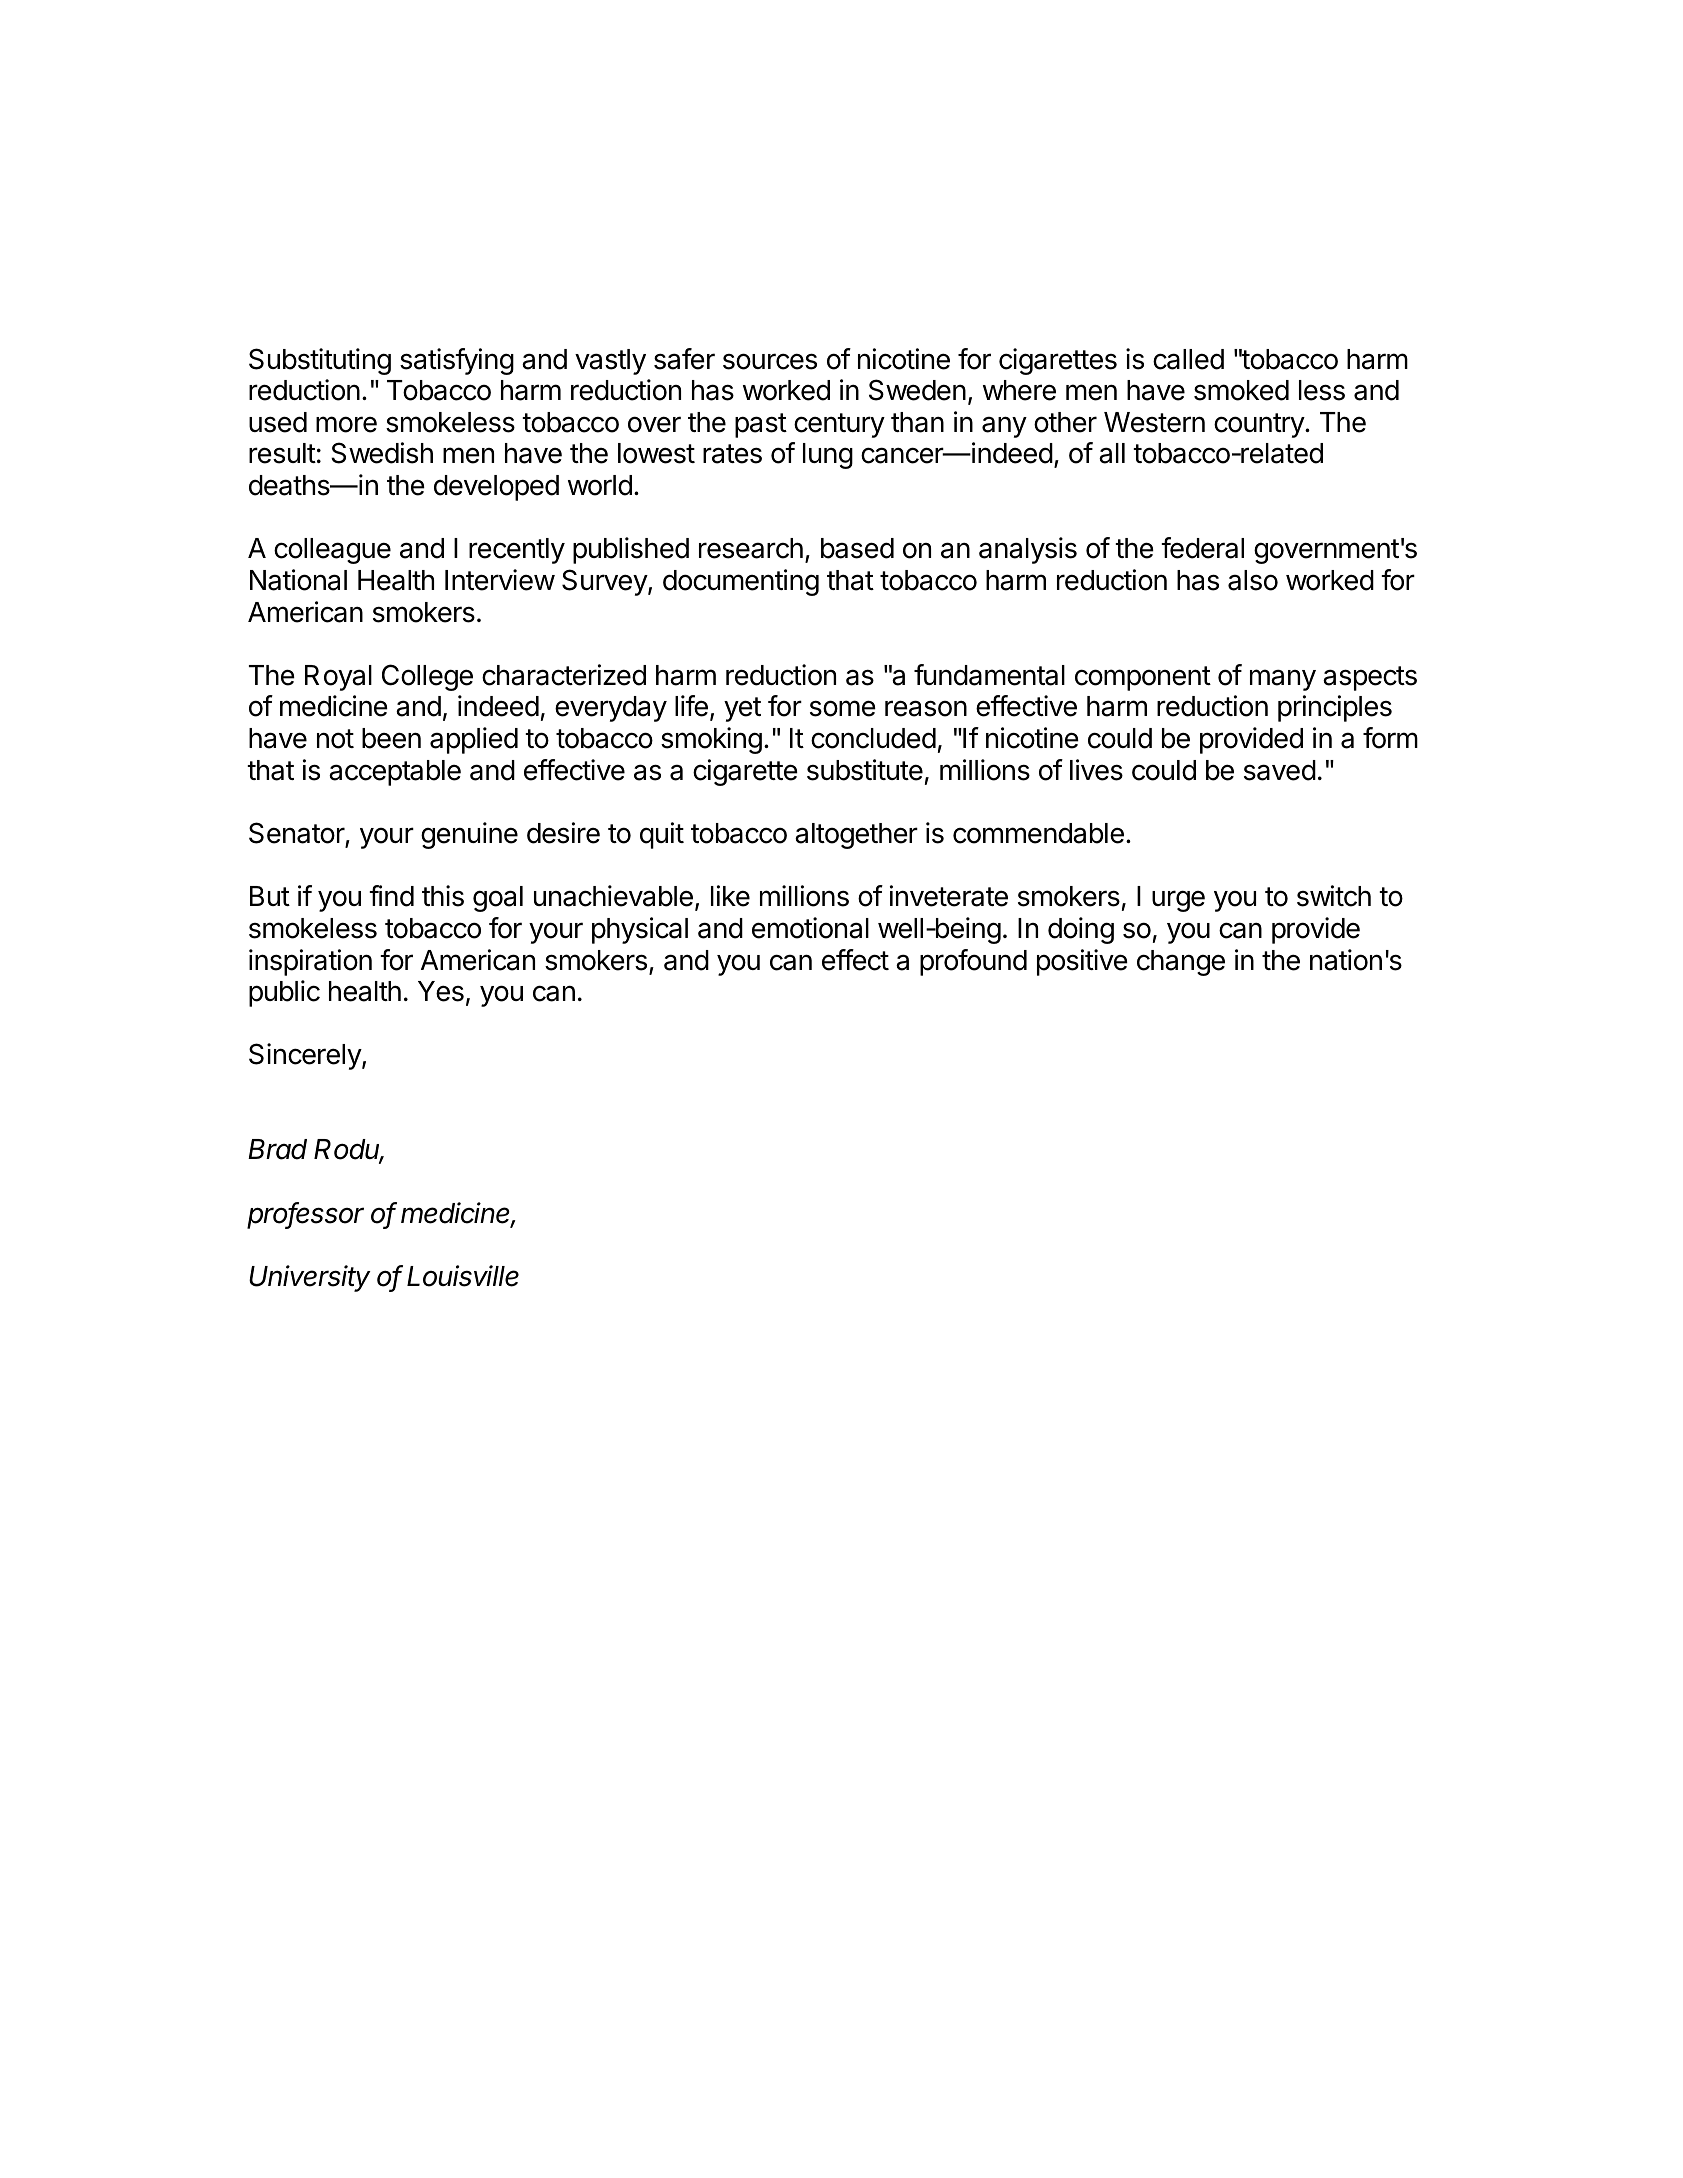 The width and height of the screenshot is (1683, 2178). Describe the element at coordinates (305, 1215) in the screenshot. I see `professor` at that location.
